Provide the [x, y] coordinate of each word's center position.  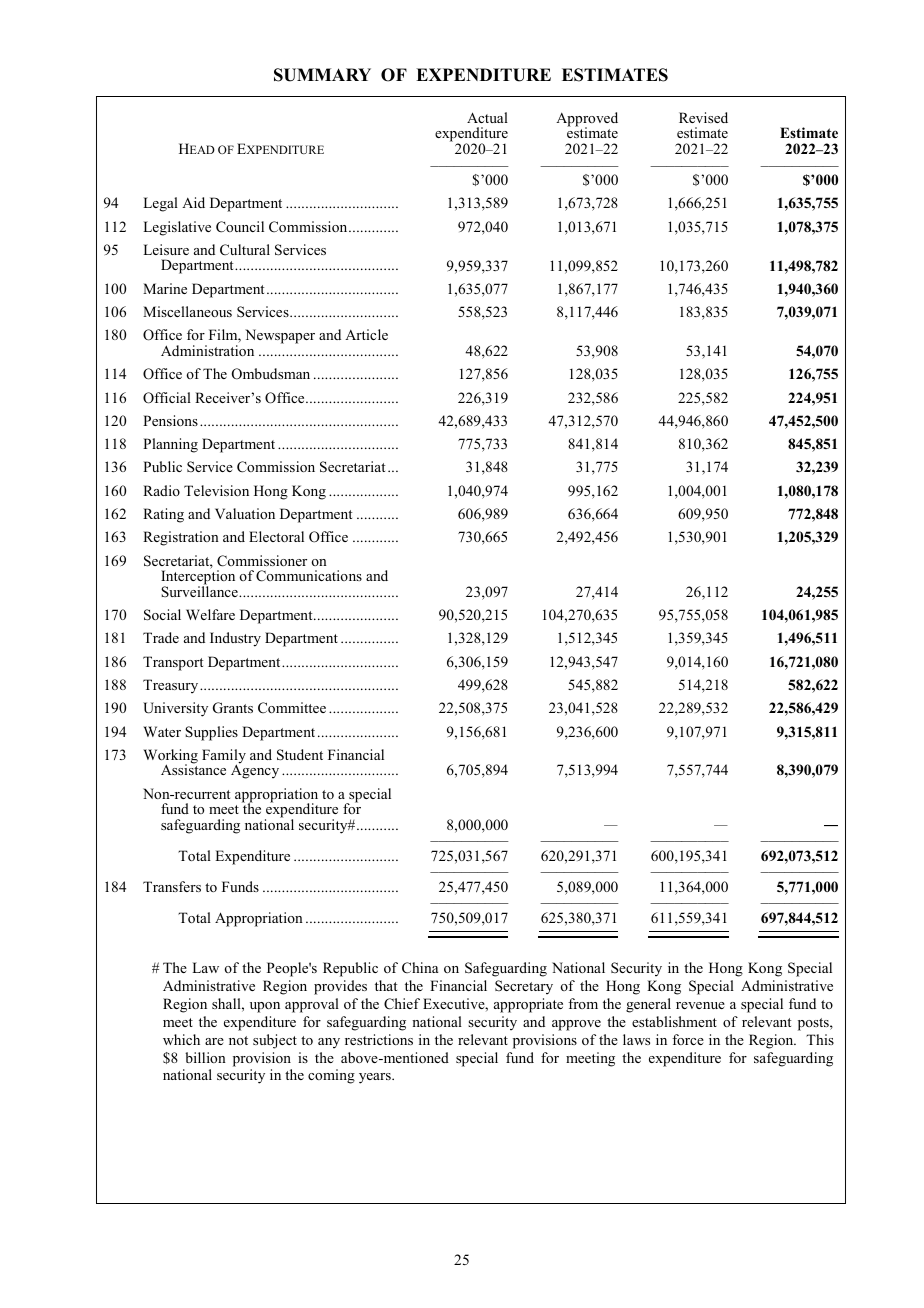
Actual [487, 117]
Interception [198, 577]
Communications [309, 576]
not [238, 1040]
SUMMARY [322, 75]
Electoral [276, 536]
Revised [703, 117]
